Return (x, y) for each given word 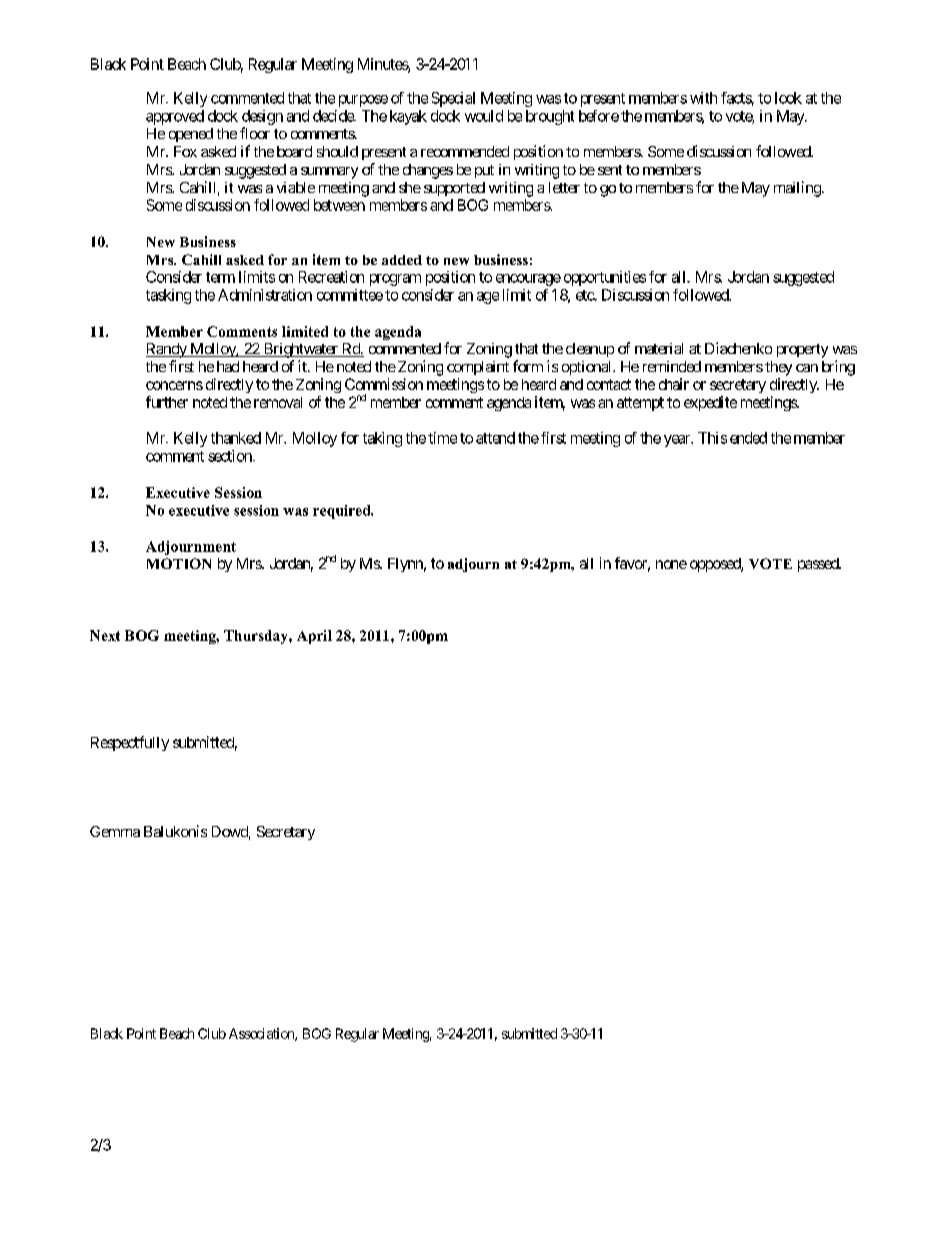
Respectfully (130, 743)
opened (191, 135)
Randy (167, 350)
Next (105, 635)
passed (819, 565)
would (484, 116)
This (712, 438)
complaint (478, 368)
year (678, 441)
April (314, 637)
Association (262, 1034)
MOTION (179, 563)
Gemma (115, 831)
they (778, 368)
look (788, 98)
